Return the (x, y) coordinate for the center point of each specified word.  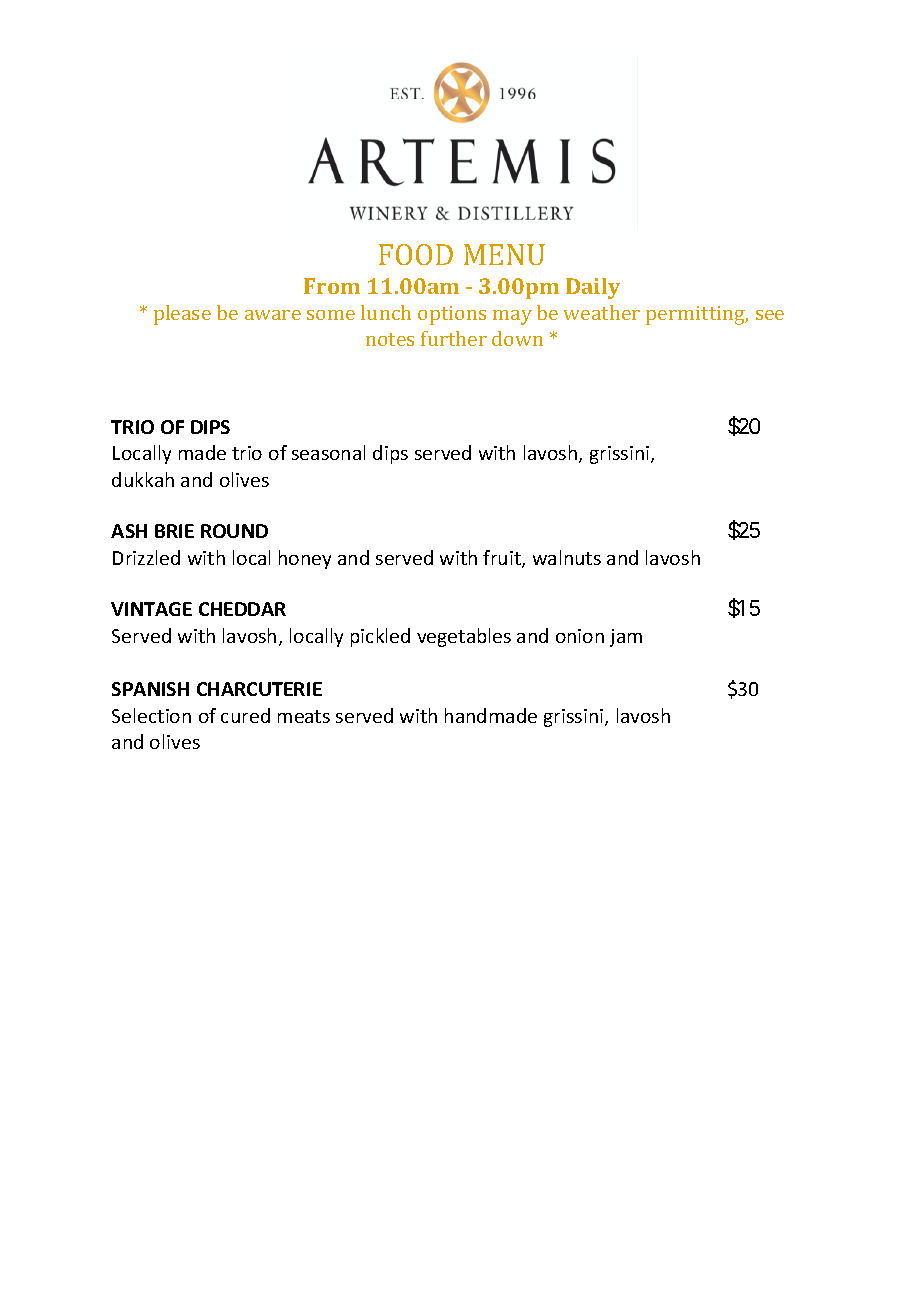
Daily (593, 288)
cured (245, 715)
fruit (503, 559)
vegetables (464, 637)
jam (626, 638)
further (454, 338)
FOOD (416, 254)
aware (273, 315)
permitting (697, 315)
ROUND (234, 531)
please (182, 315)
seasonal (328, 452)
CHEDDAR (242, 609)
